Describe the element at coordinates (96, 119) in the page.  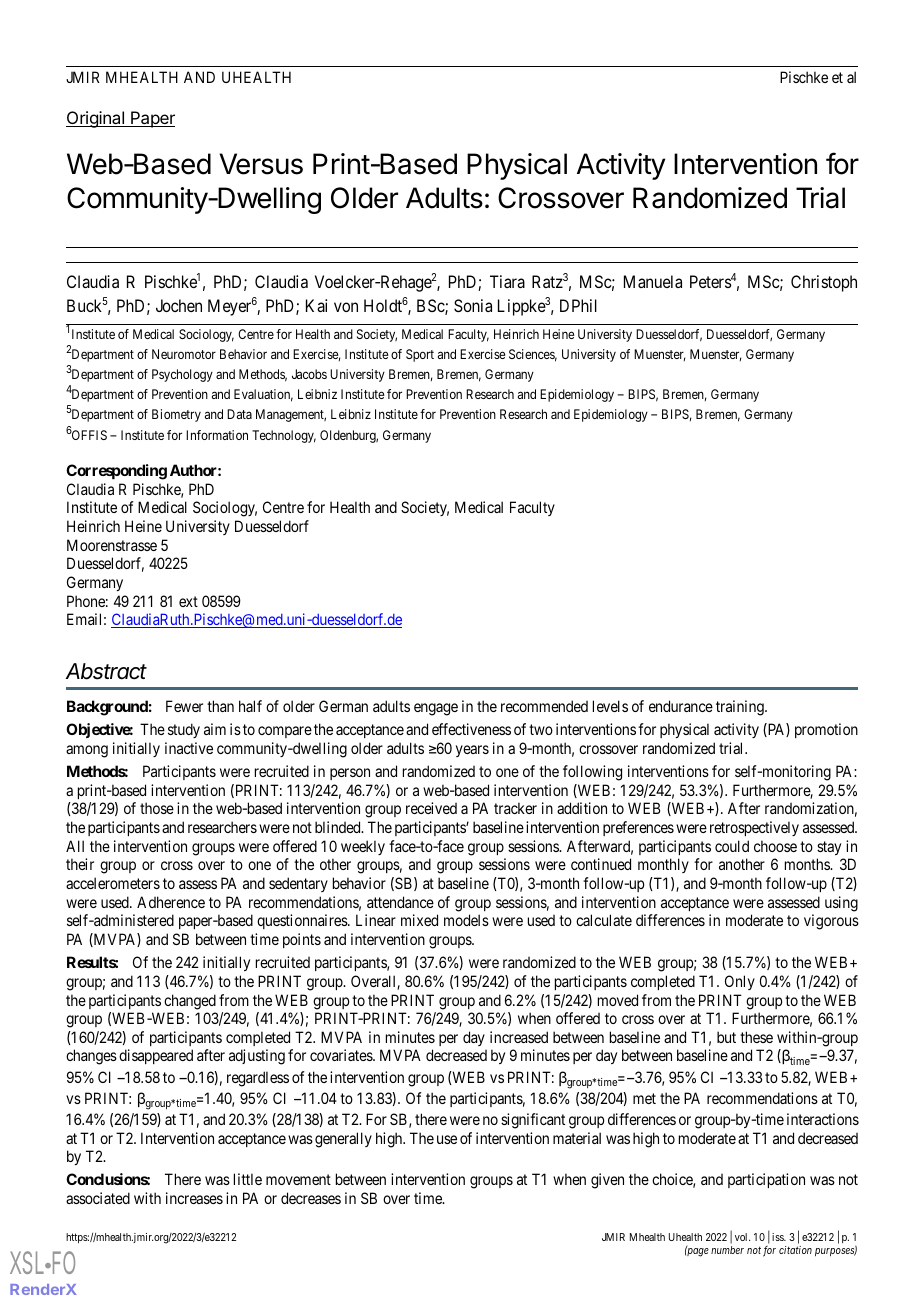
I see `Original` at that location.
